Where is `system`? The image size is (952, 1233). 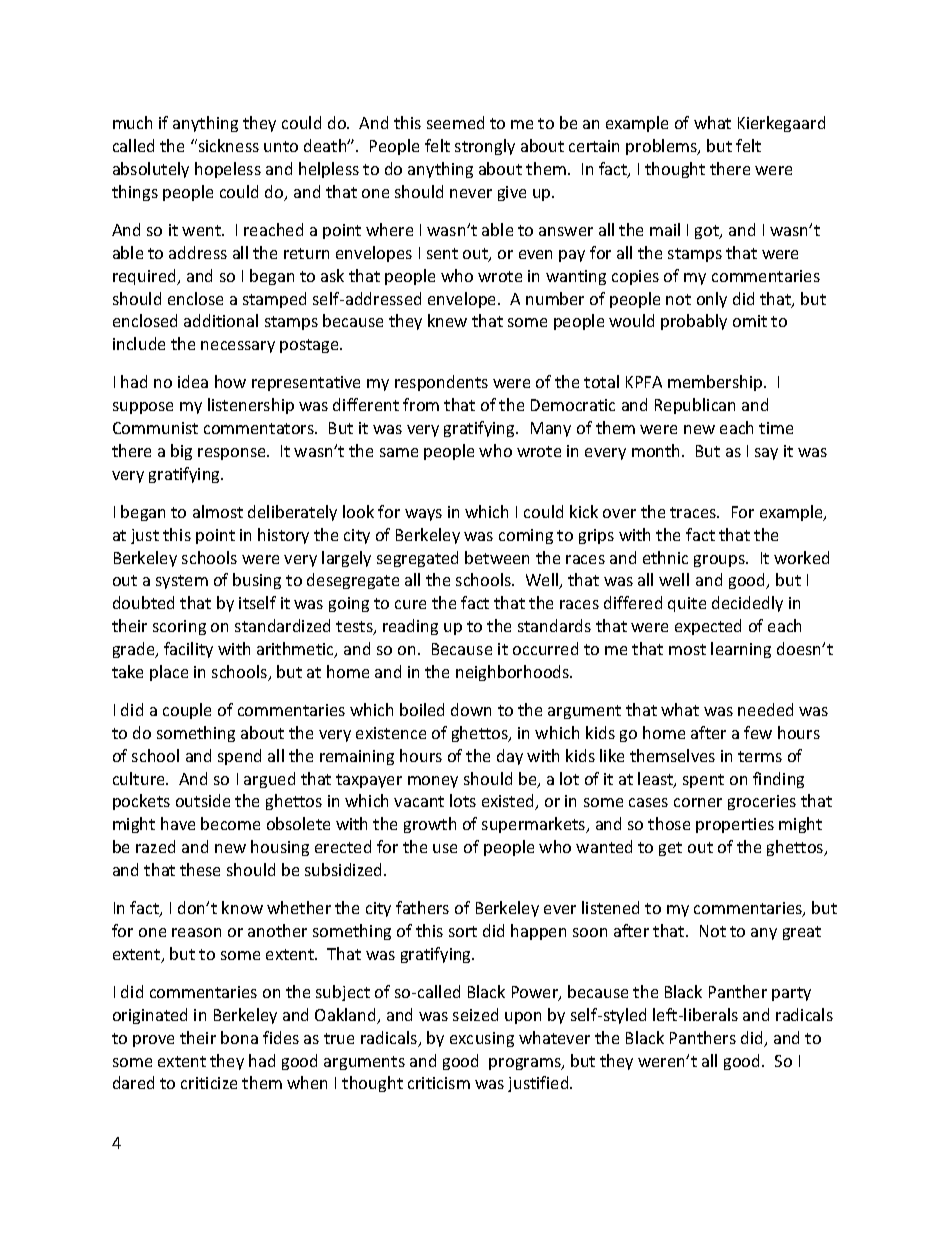
system is located at coordinates (182, 582).
